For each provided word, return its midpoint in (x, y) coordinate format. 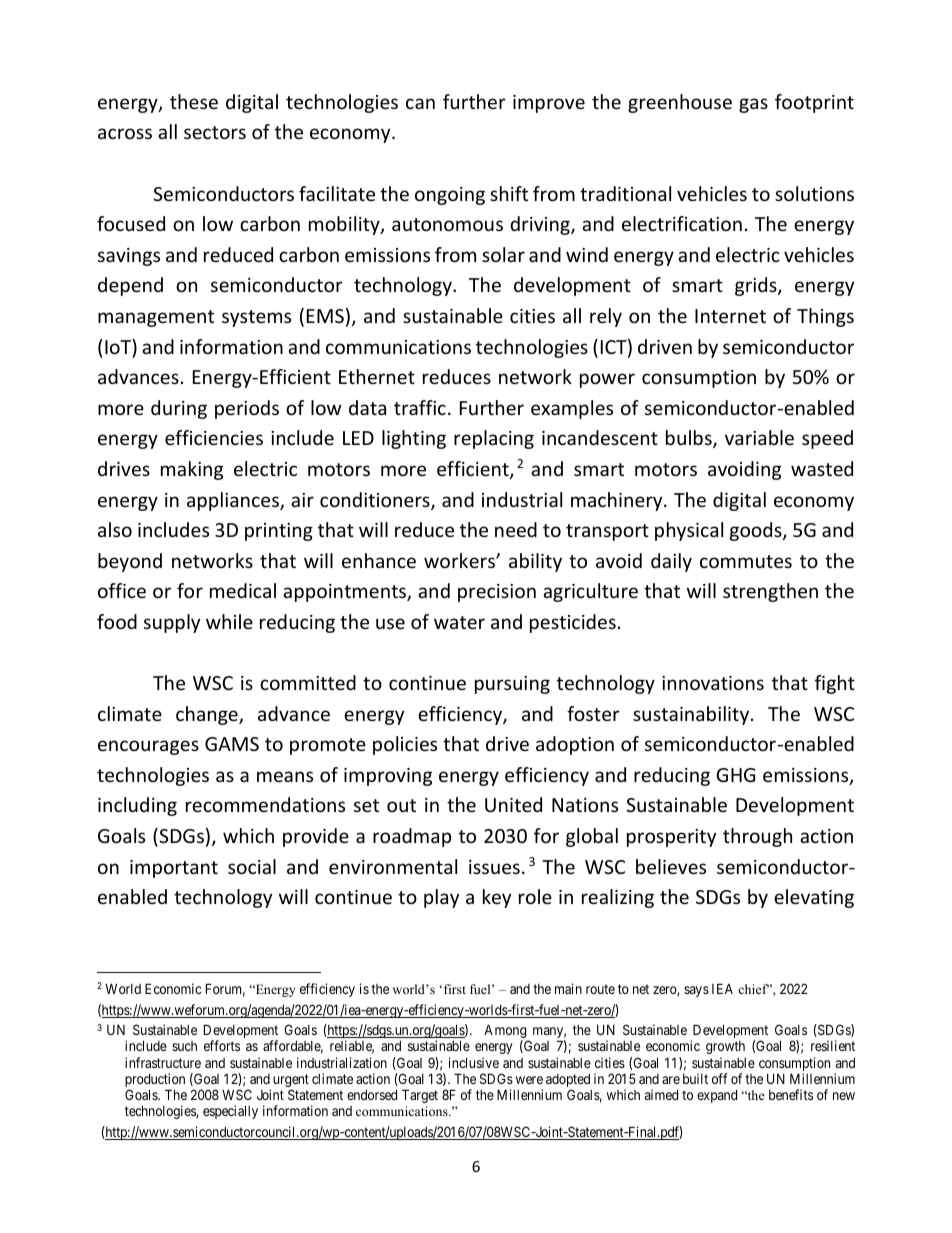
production (155, 1081)
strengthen (770, 592)
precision (497, 593)
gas (753, 105)
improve (549, 104)
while (229, 621)
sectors (215, 132)
